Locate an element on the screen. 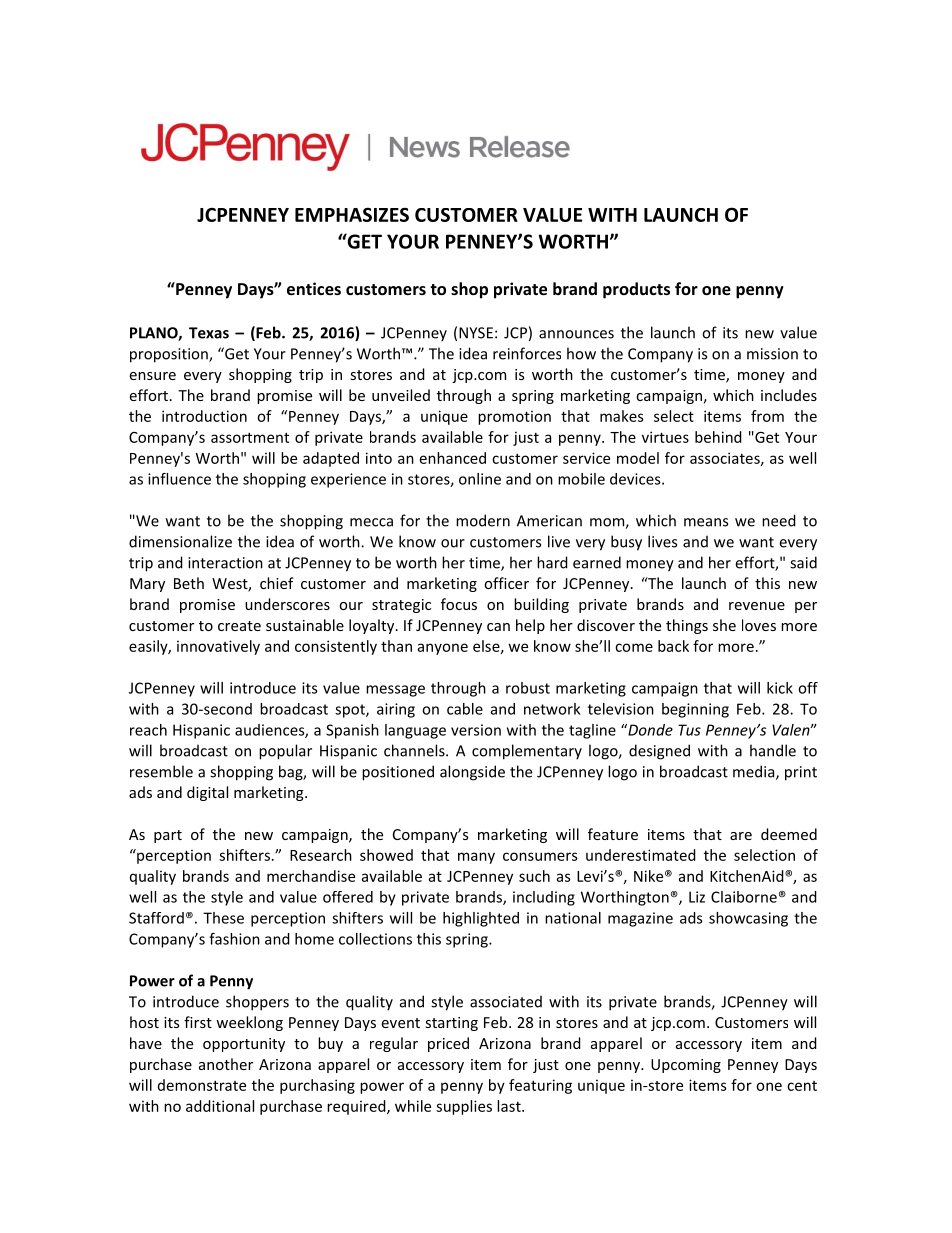 Image resolution: width=952 pixels, height=1233 pixels. products is located at coordinates (636, 290).
